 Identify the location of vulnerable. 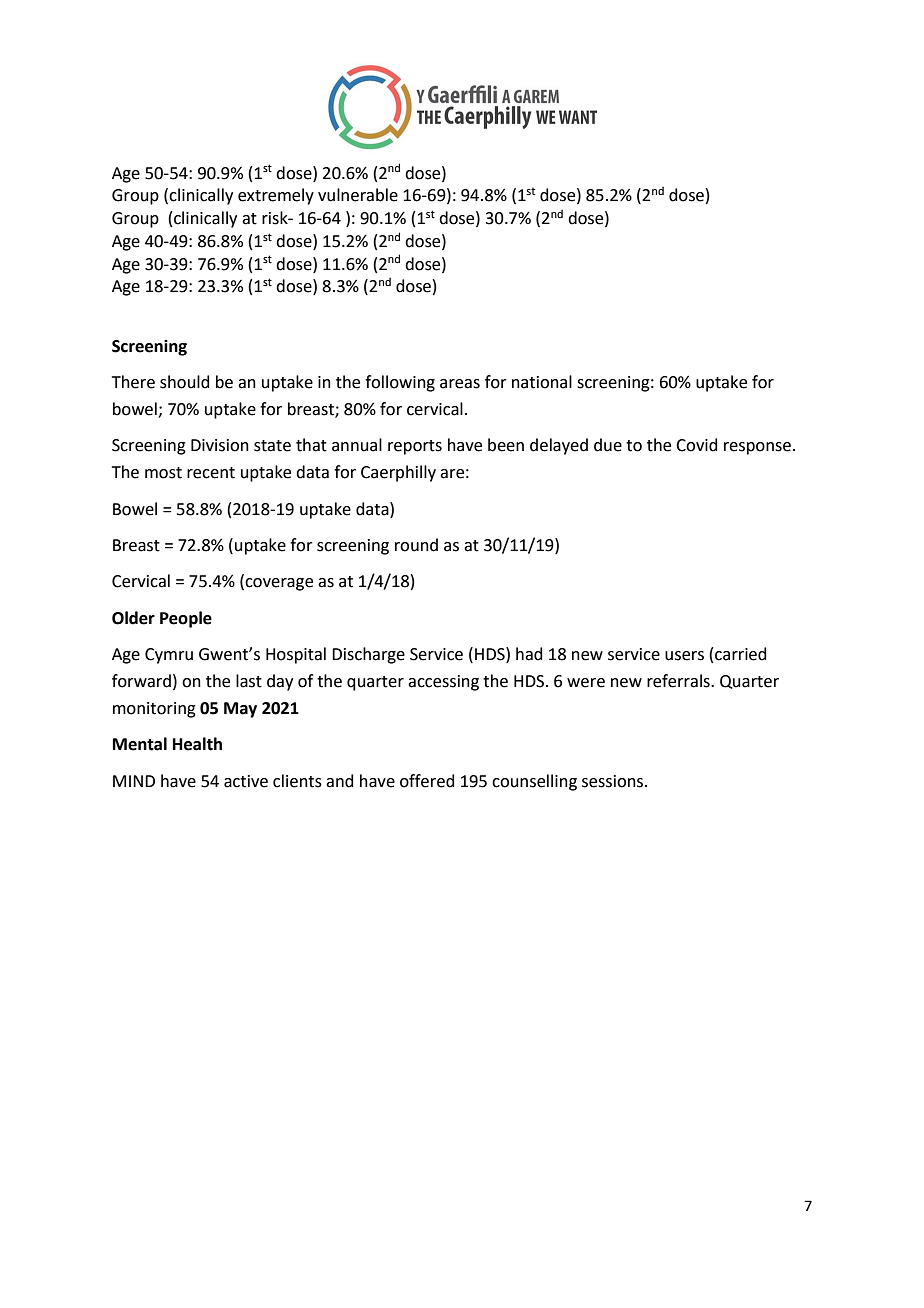
(358, 195).
